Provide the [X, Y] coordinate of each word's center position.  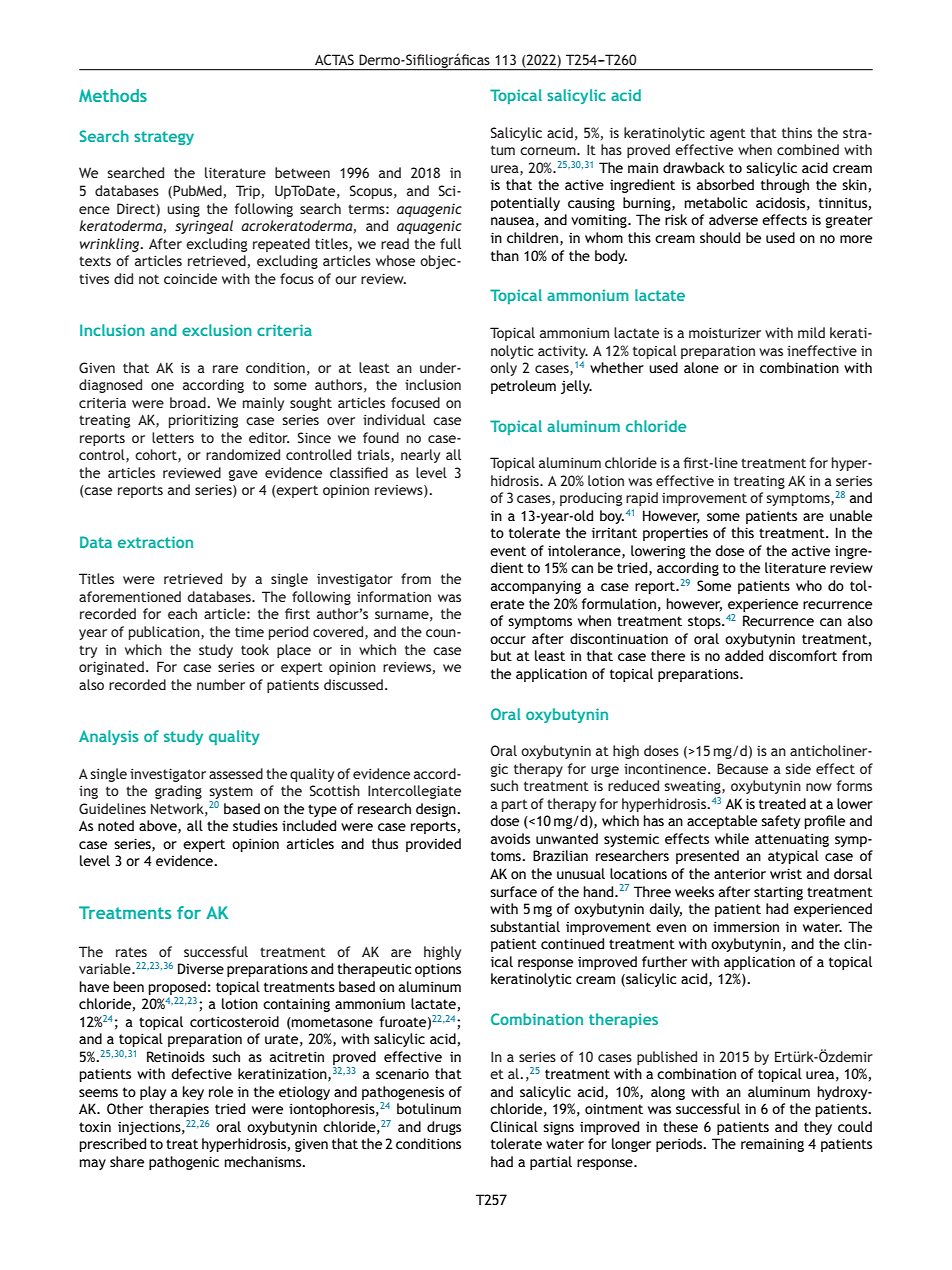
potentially [525, 204]
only [503, 369]
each [182, 613]
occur [508, 640]
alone [701, 367]
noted [116, 825]
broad [188, 402]
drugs [444, 1128]
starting [778, 893]
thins [797, 132]
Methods [113, 95]
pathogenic [184, 1163]
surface [513, 891]
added [744, 655]
